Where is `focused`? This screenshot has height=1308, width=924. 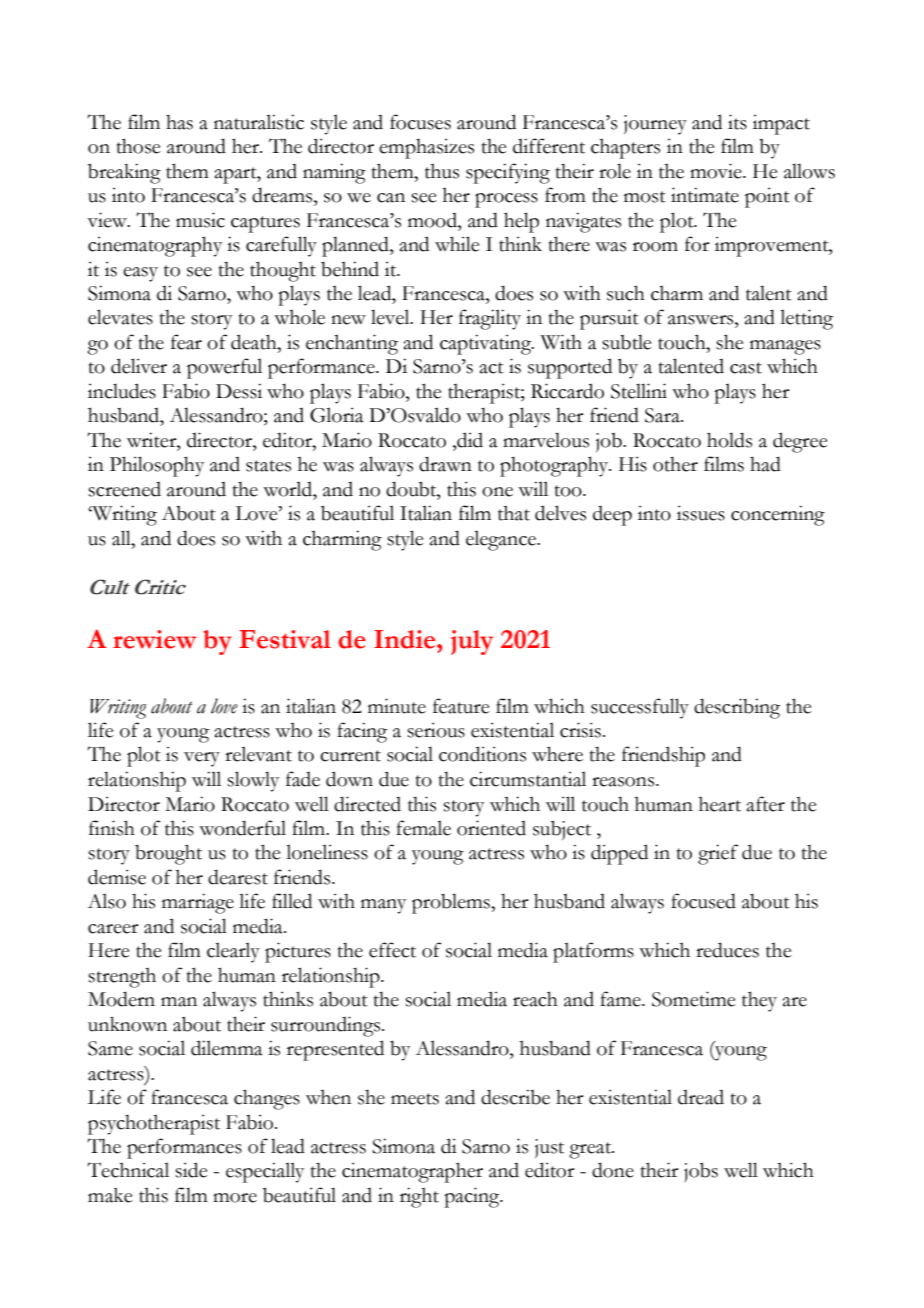 focused is located at coordinates (703, 901).
